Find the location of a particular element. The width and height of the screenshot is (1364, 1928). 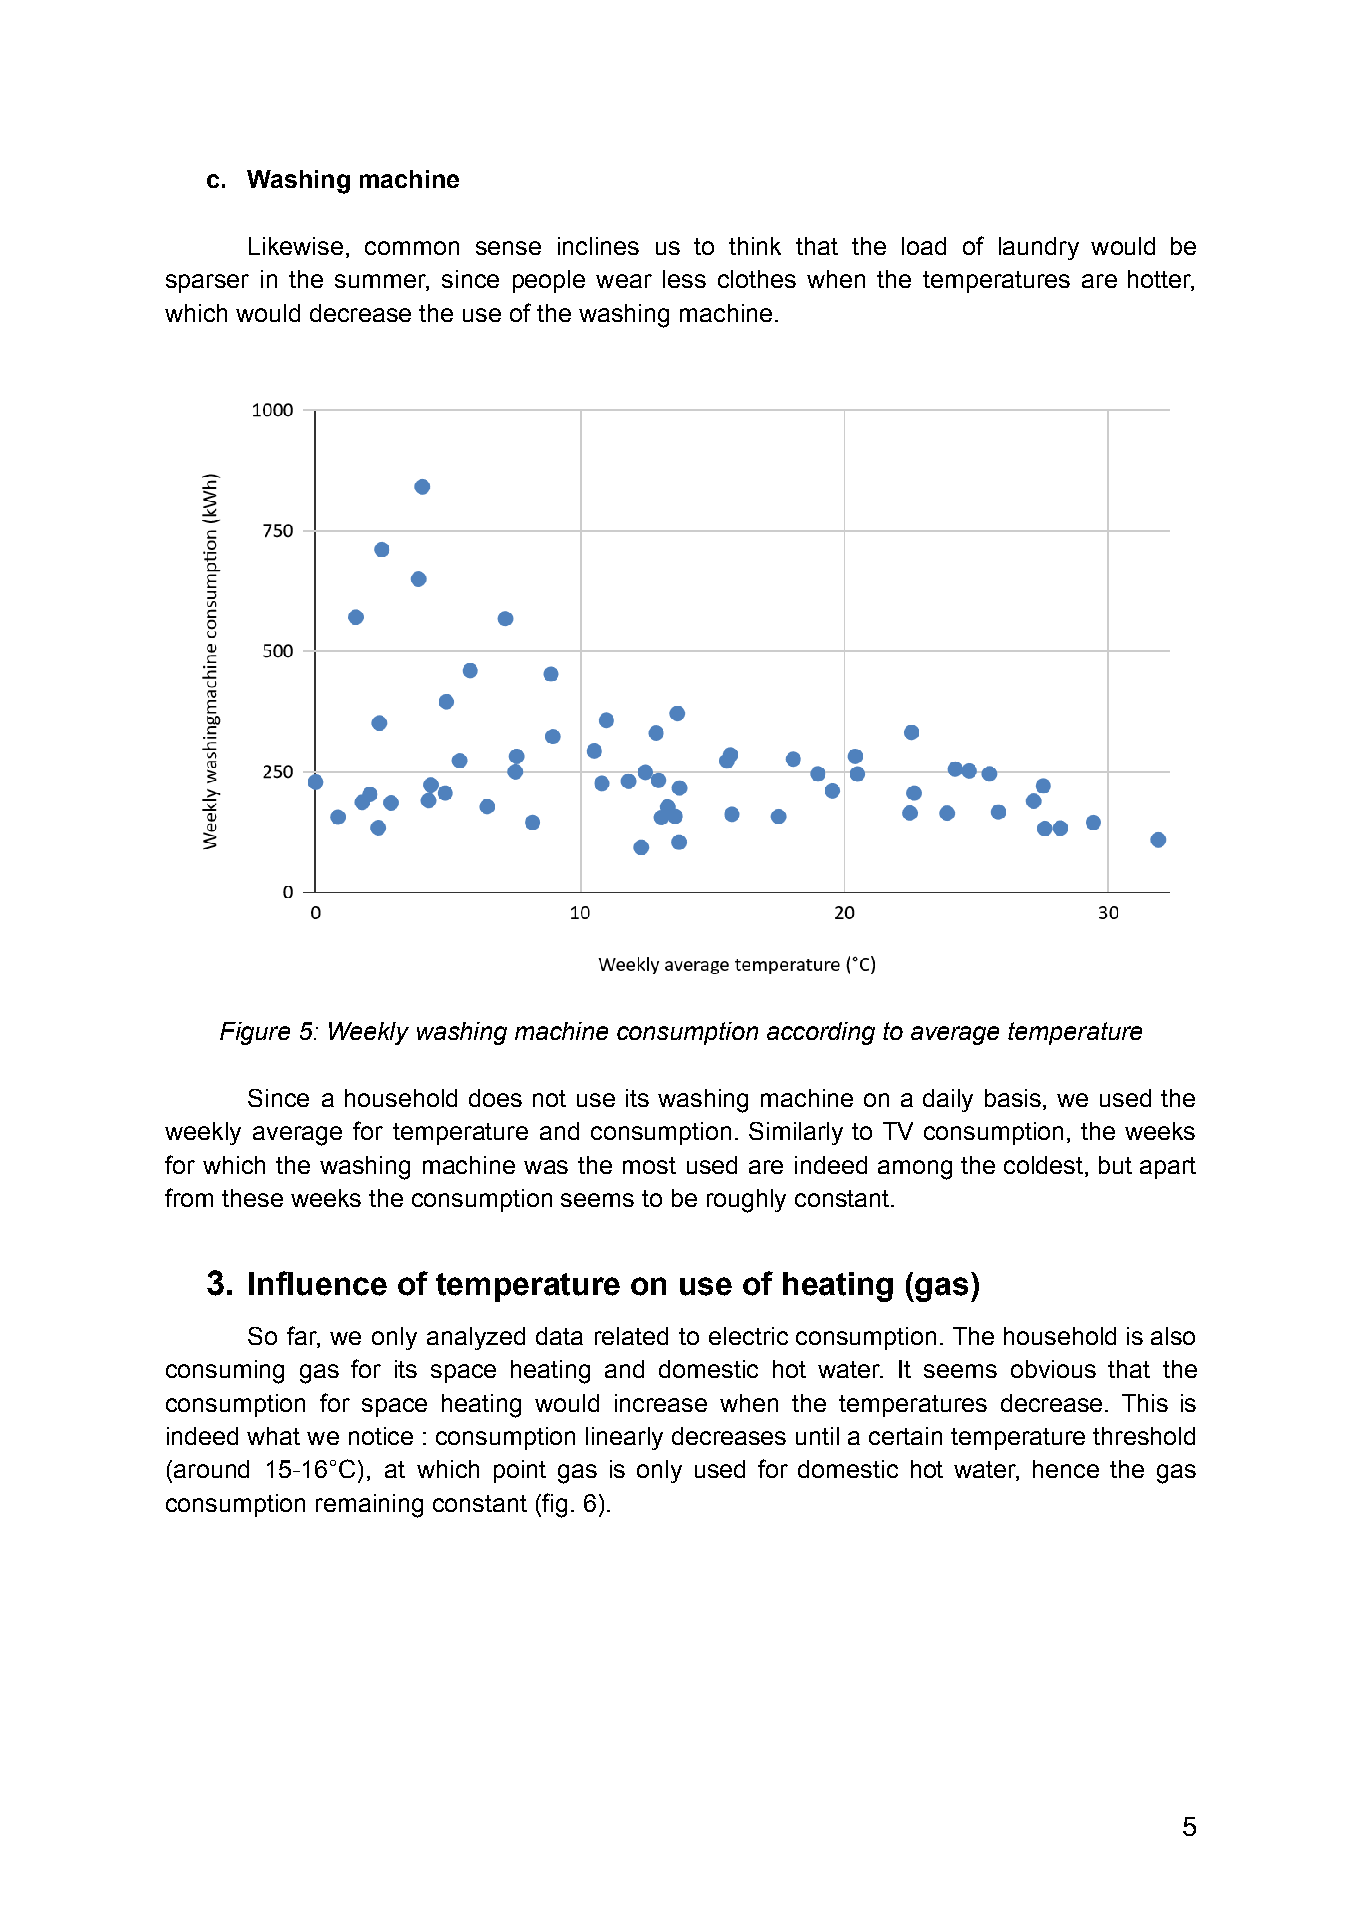

according is located at coordinates (821, 1033).
